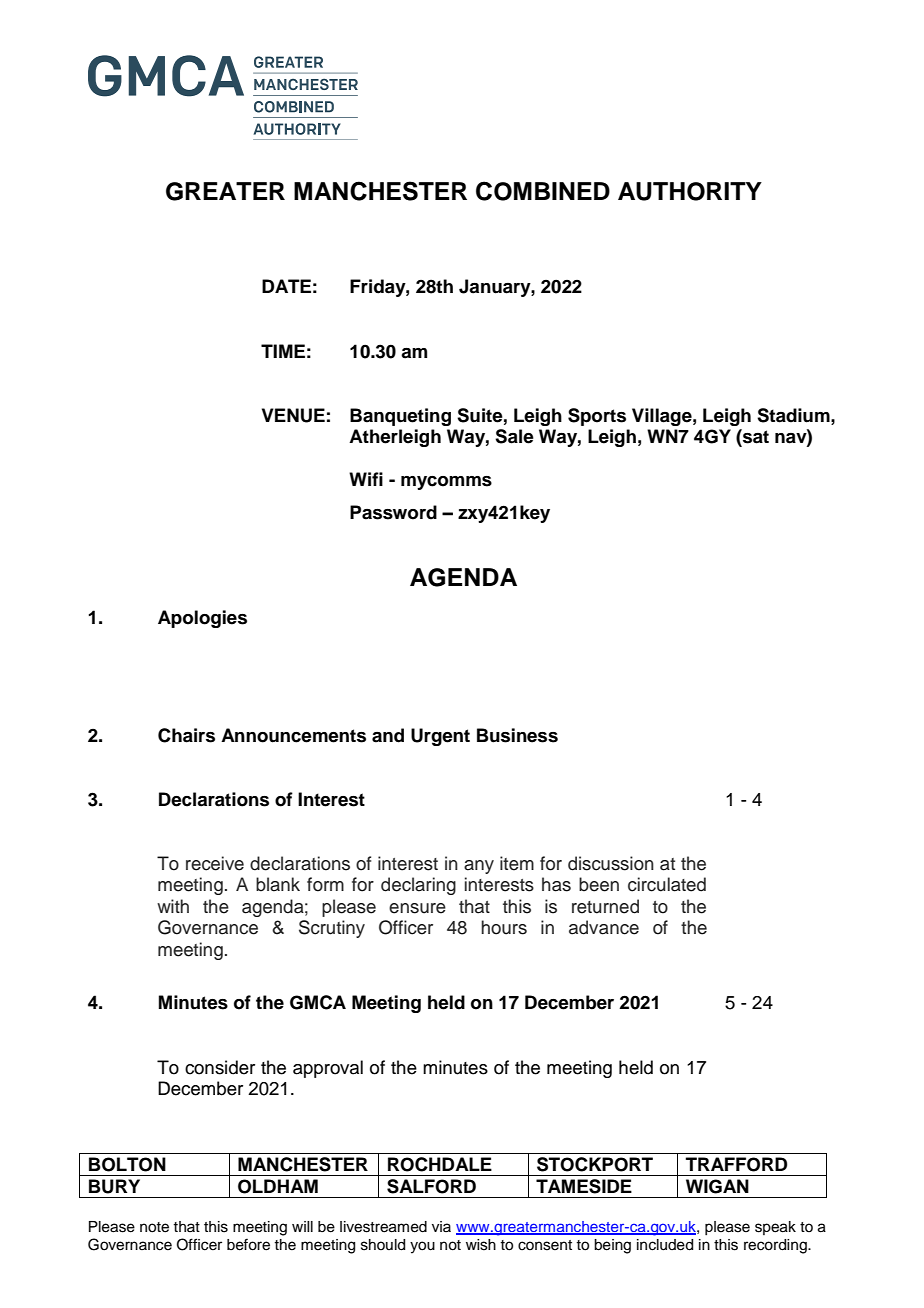  What do you see at coordinates (690, 191) in the screenshot?
I see `AUTHORITY` at bounding box center [690, 191].
